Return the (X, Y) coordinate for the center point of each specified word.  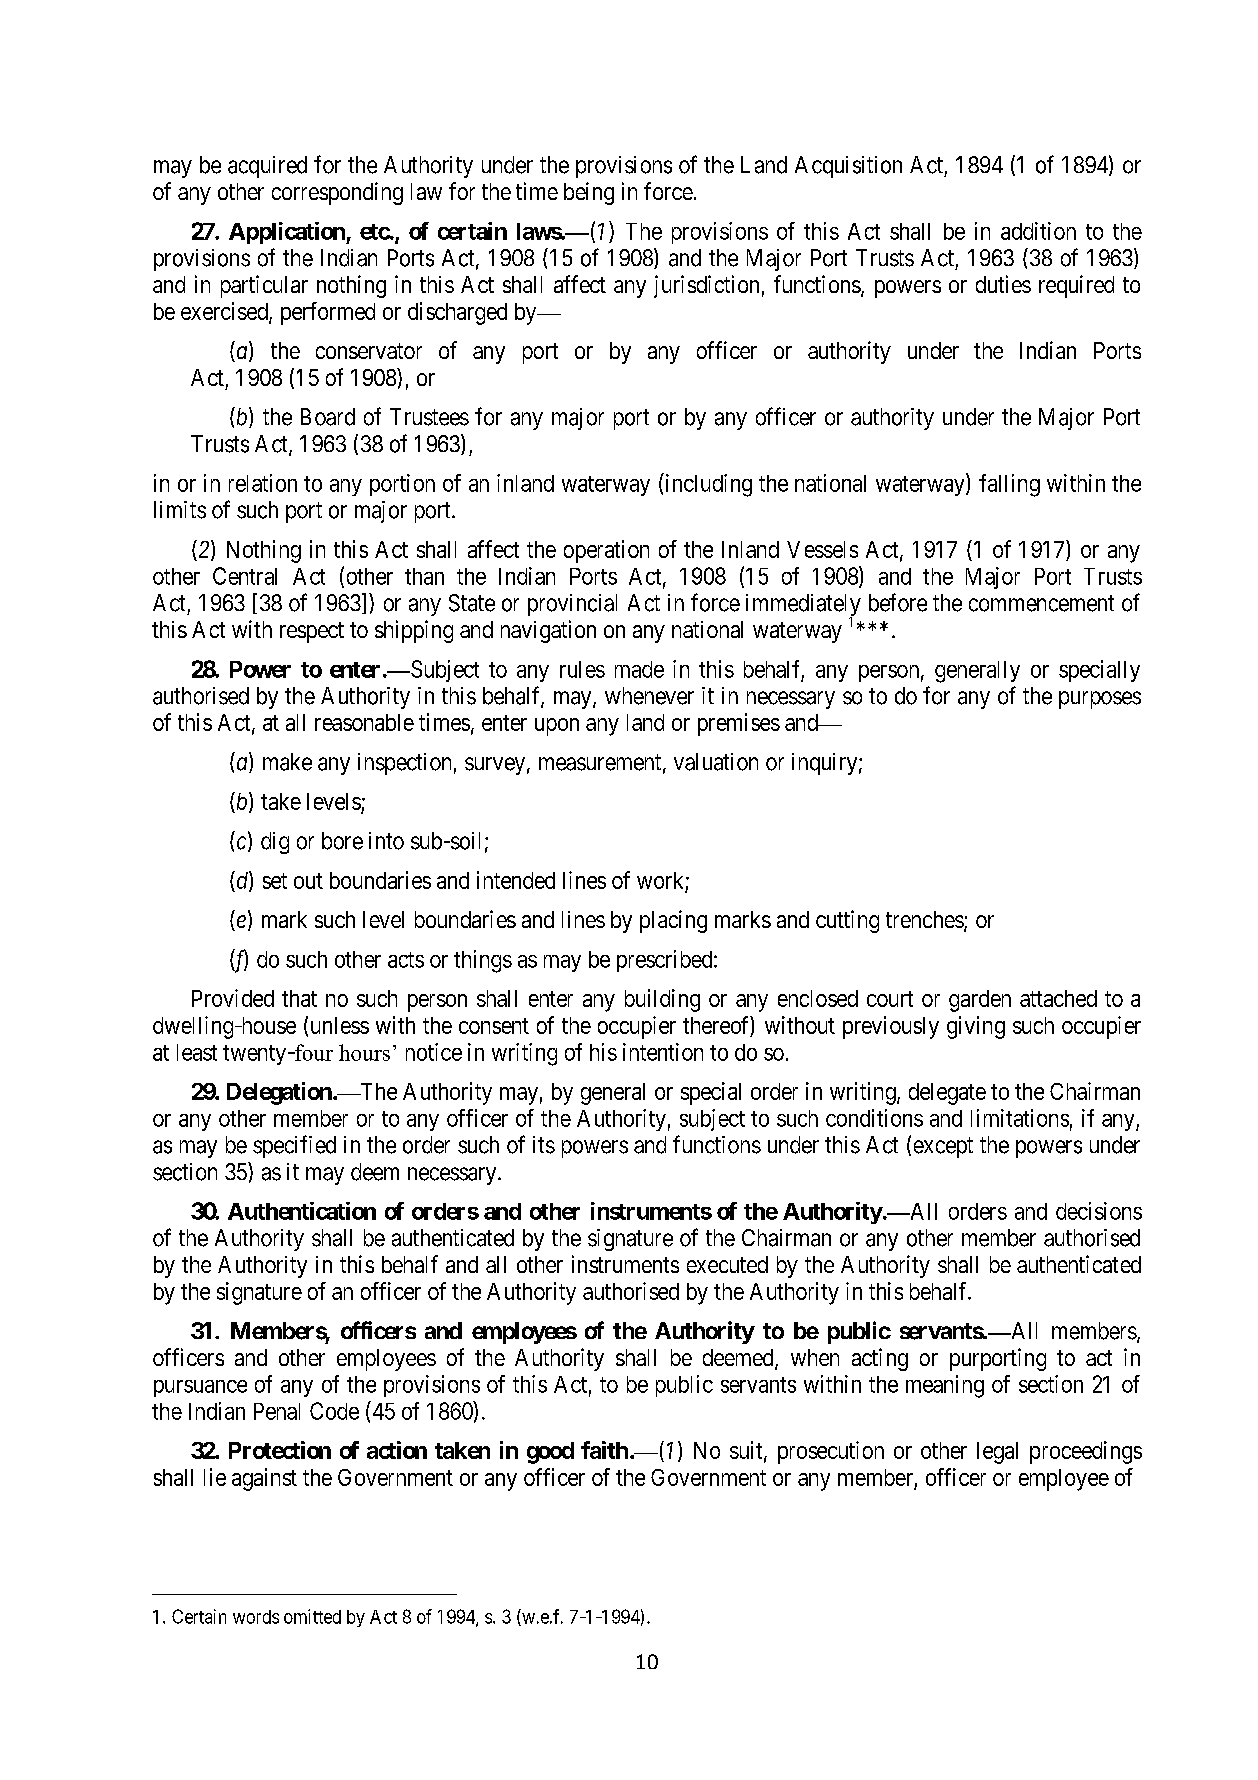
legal (997, 1453)
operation (606, 551)
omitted (312, 1616)
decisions (1099, 1211)
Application (288, 233)
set (275, 881)
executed (727, 1264)
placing (673, 921)
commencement (1041, 603)
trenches (925, 921)
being (589, 193)
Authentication (302, 1211)
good (550, 1453)
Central (245, 576)
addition (1038, 231)
